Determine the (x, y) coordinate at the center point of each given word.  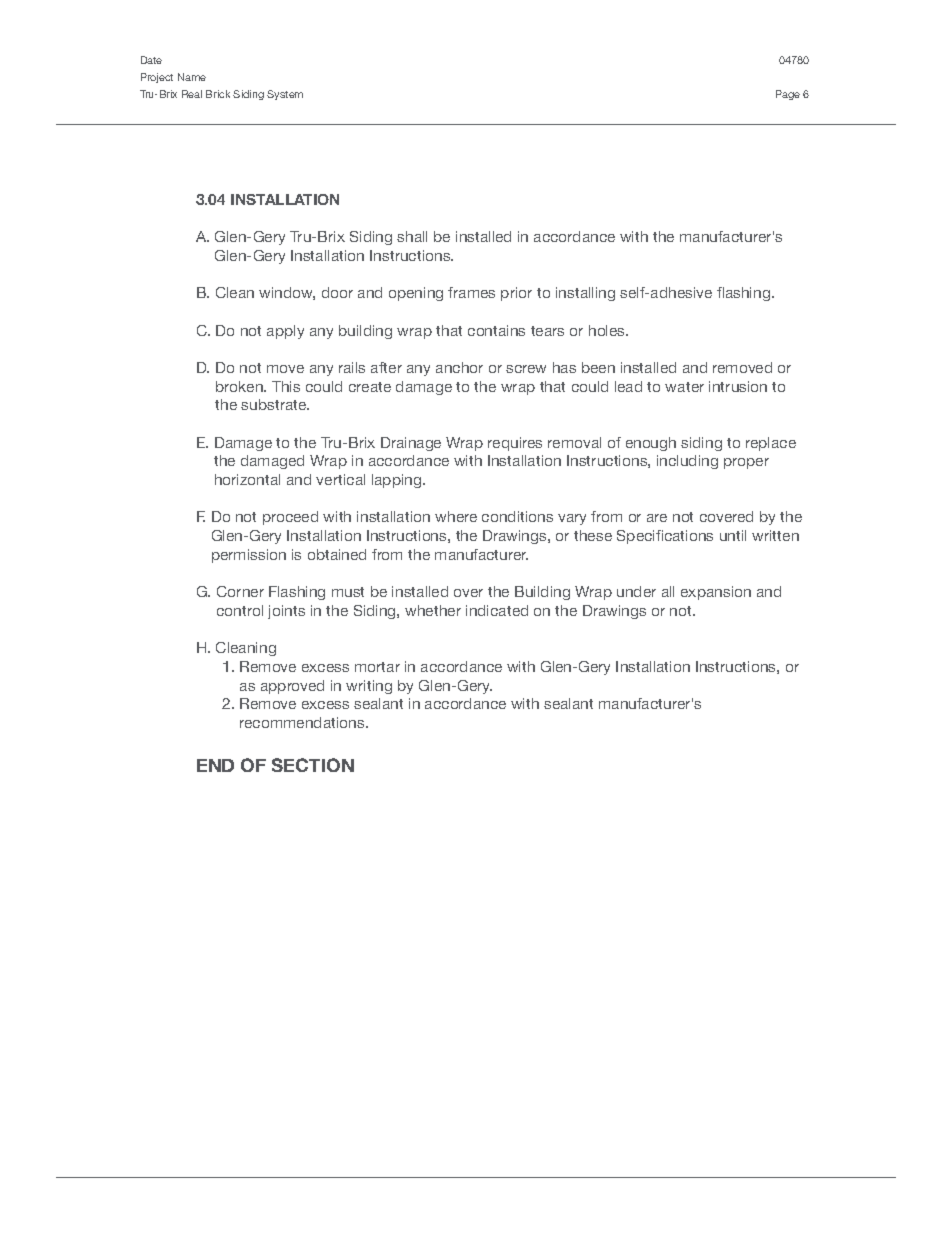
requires (515, 444)
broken (240, 386)
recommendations (303, 722)
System (285, 95)
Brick (218, 94)
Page (788, 95)
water (684, 387)
